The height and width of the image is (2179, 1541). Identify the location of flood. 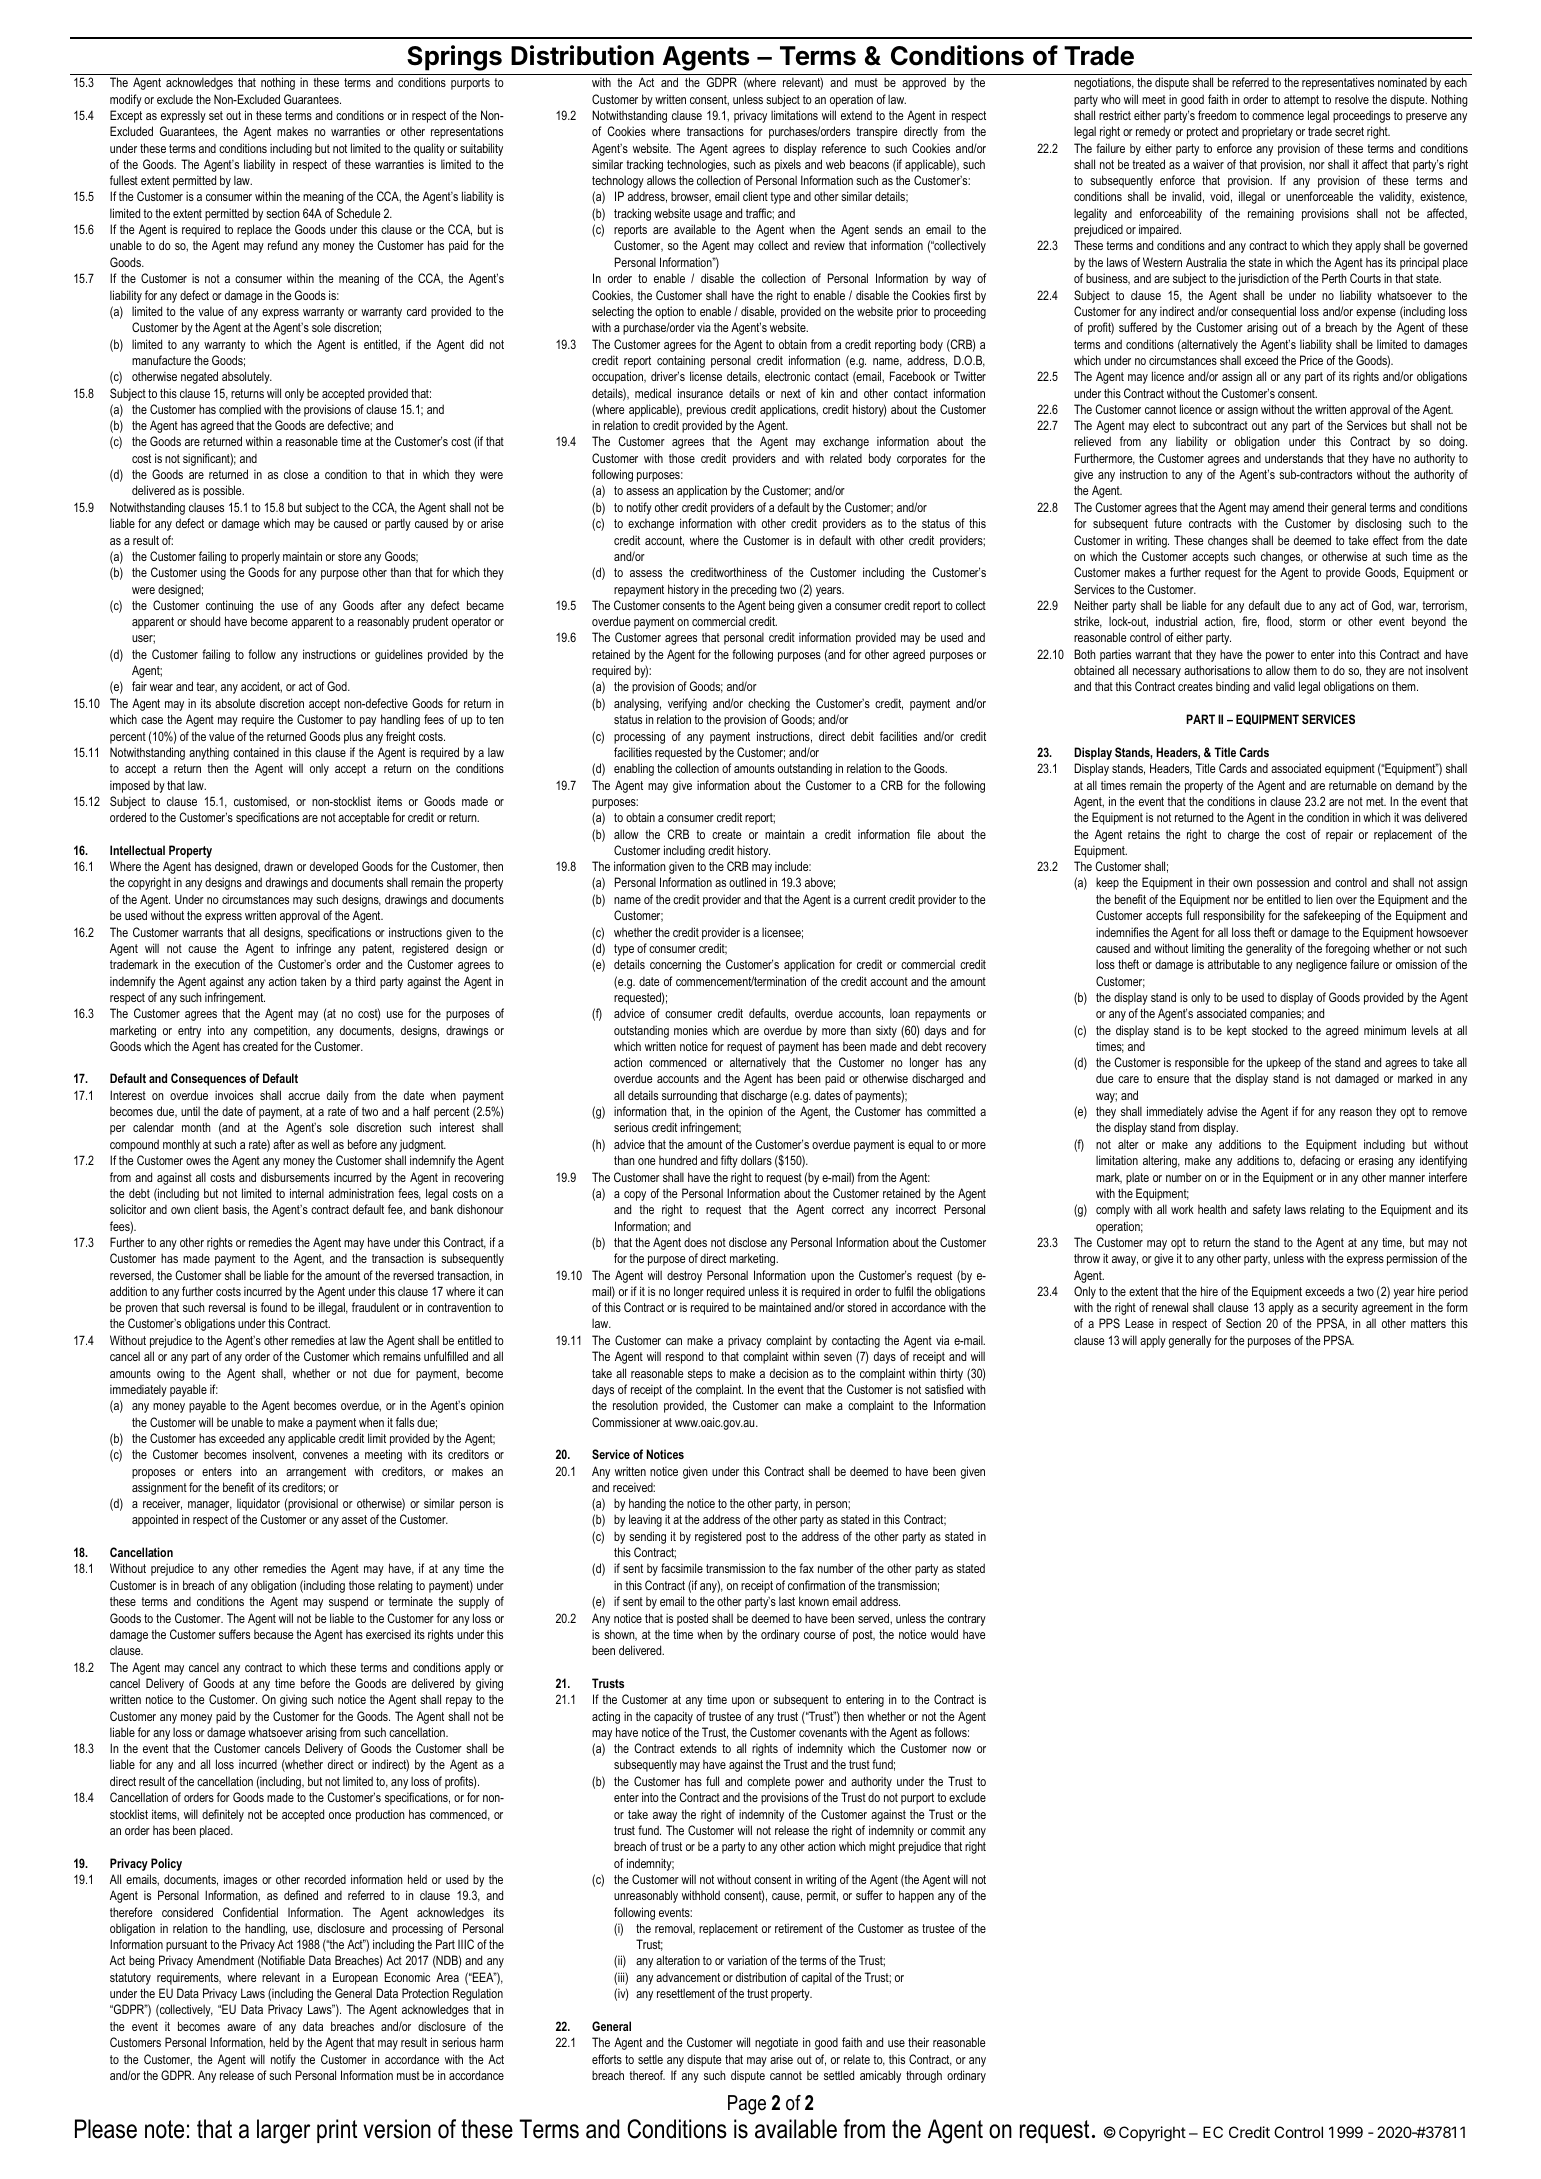
(1278, 622).
